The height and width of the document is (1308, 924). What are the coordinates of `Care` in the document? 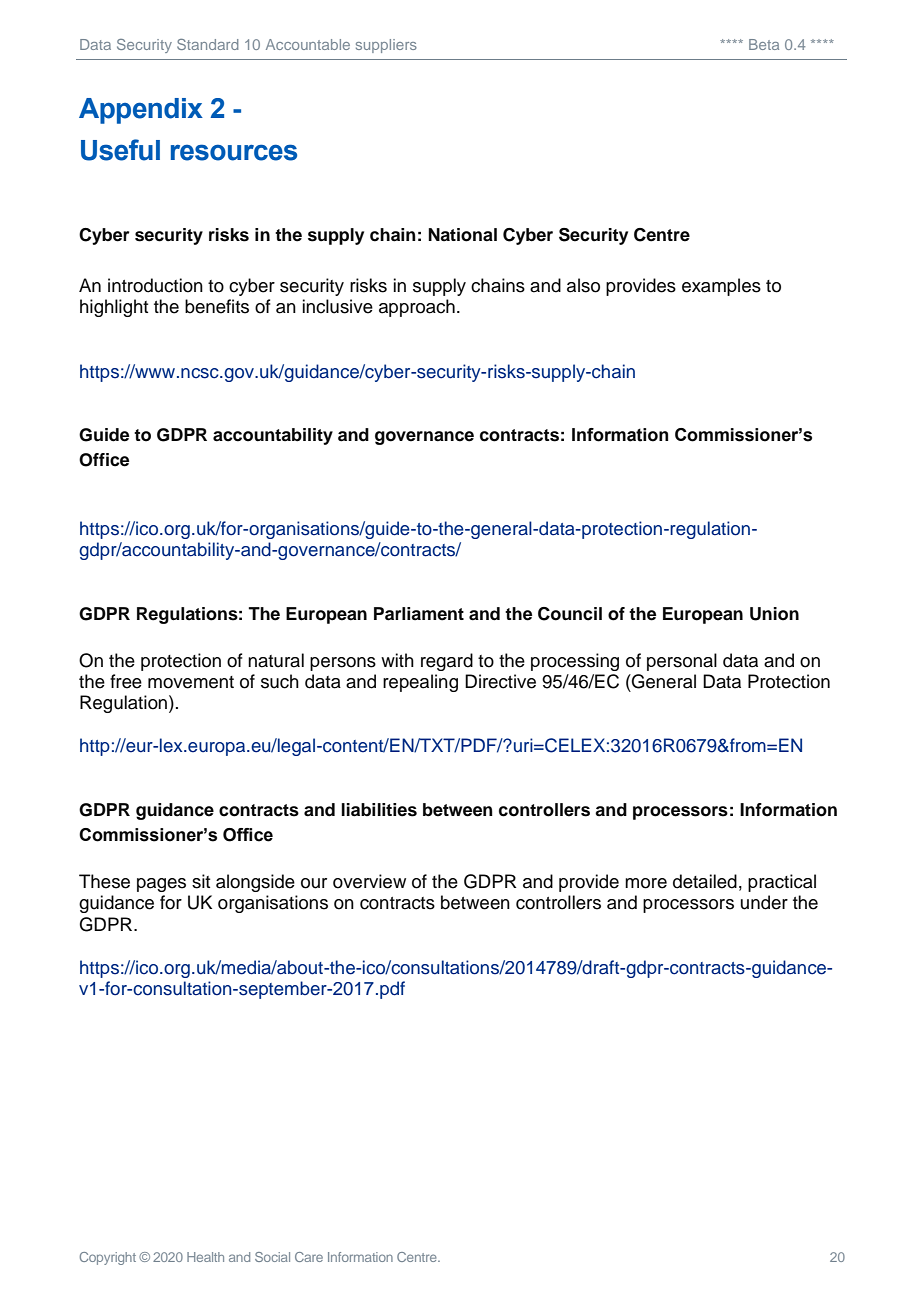 It's located at (309, 1257).
